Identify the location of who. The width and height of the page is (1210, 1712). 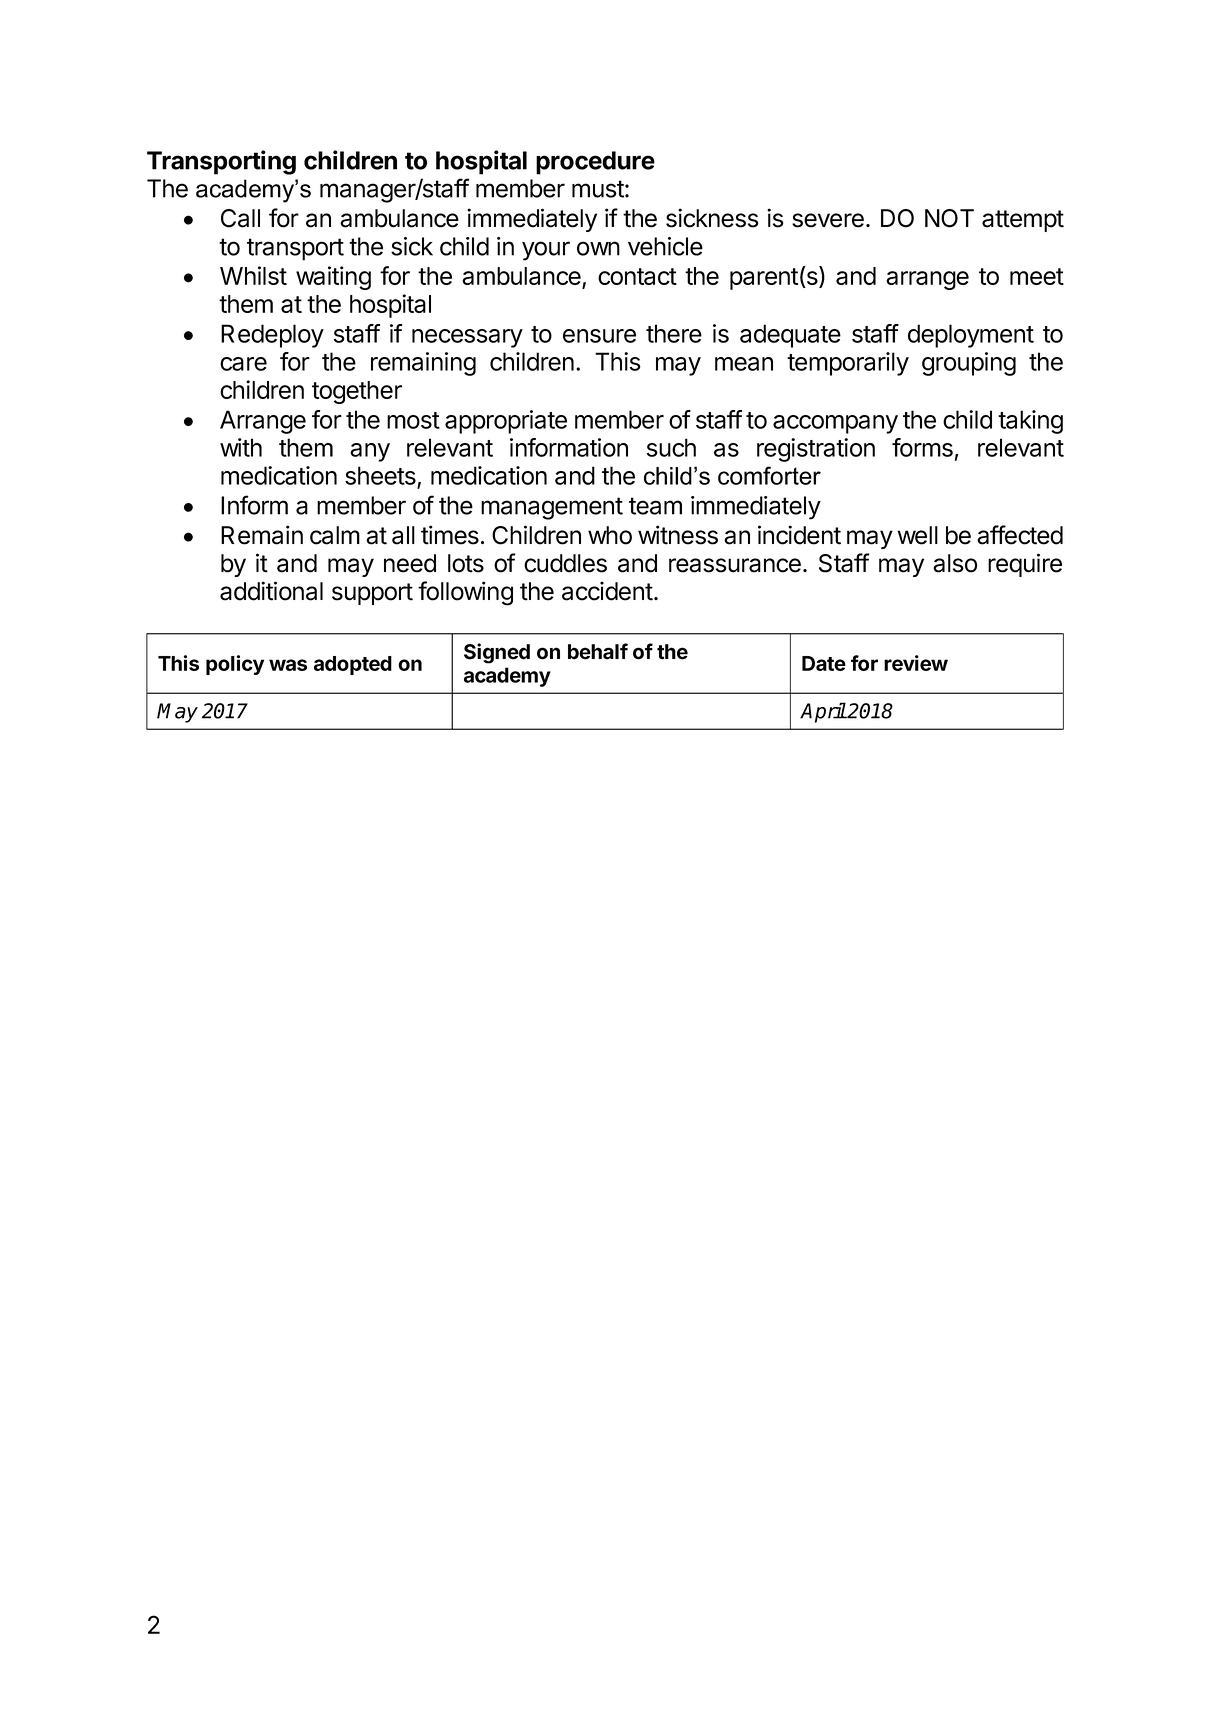
(610, 535).
